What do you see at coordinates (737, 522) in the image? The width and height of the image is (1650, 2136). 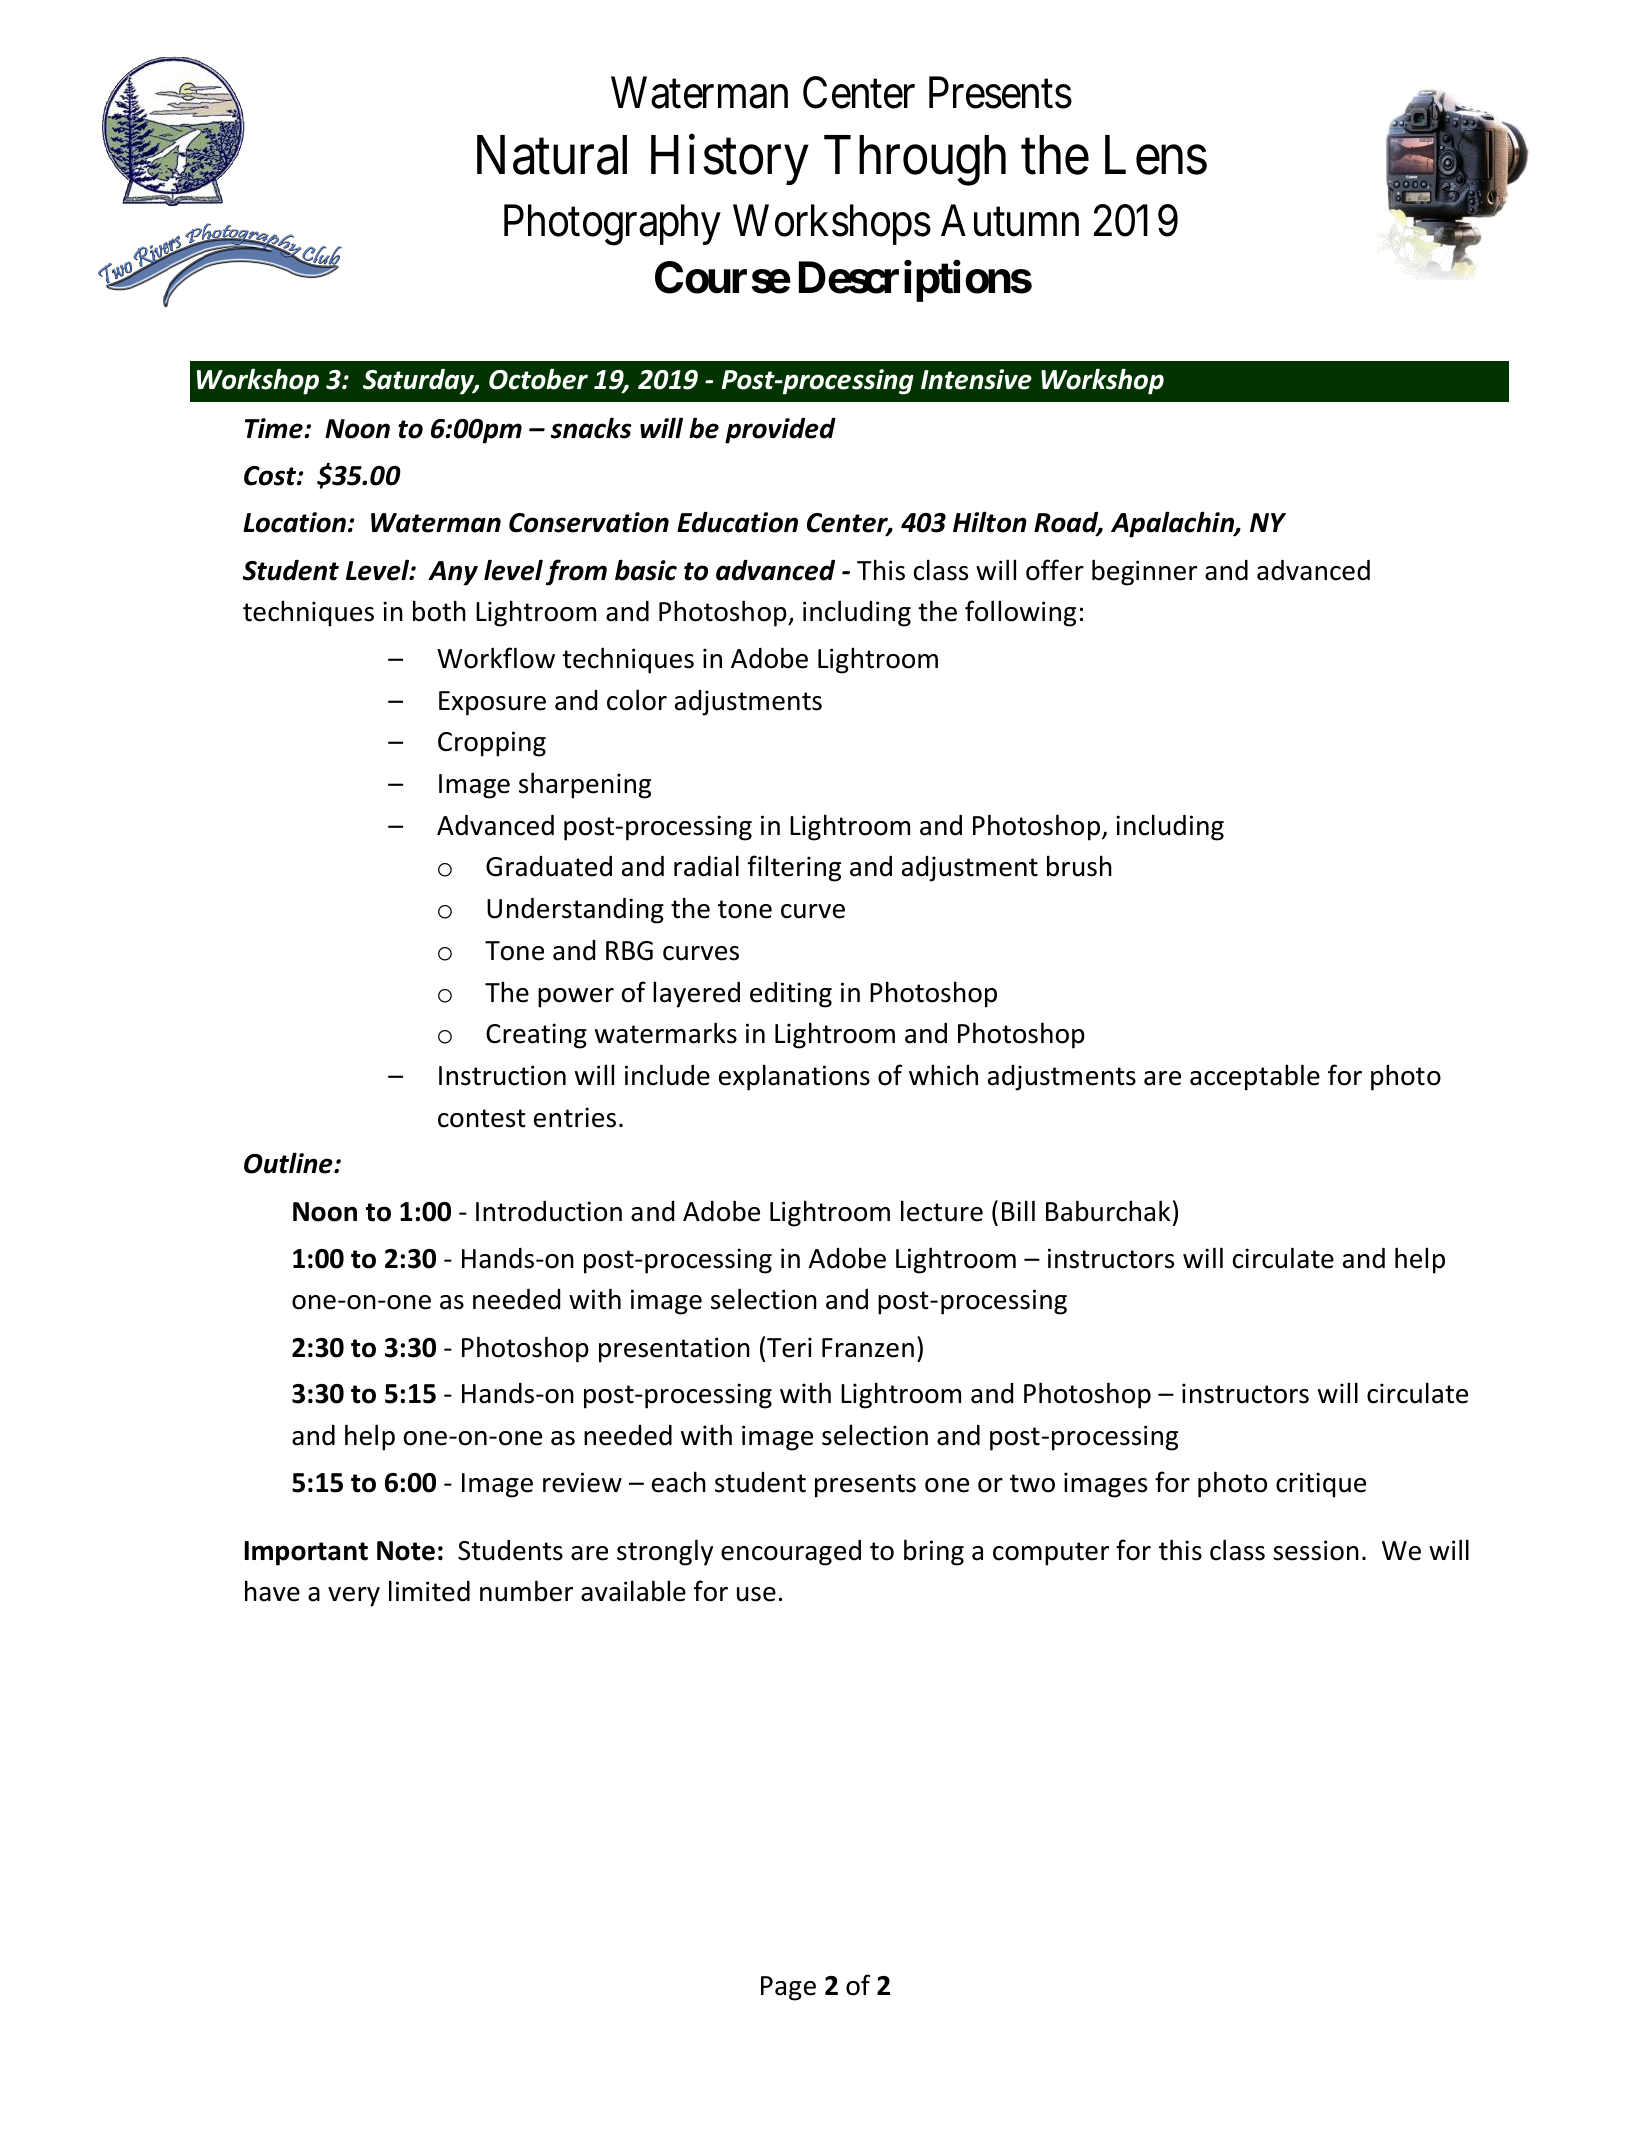 I see `Education` at bounding box center [737, 522].
